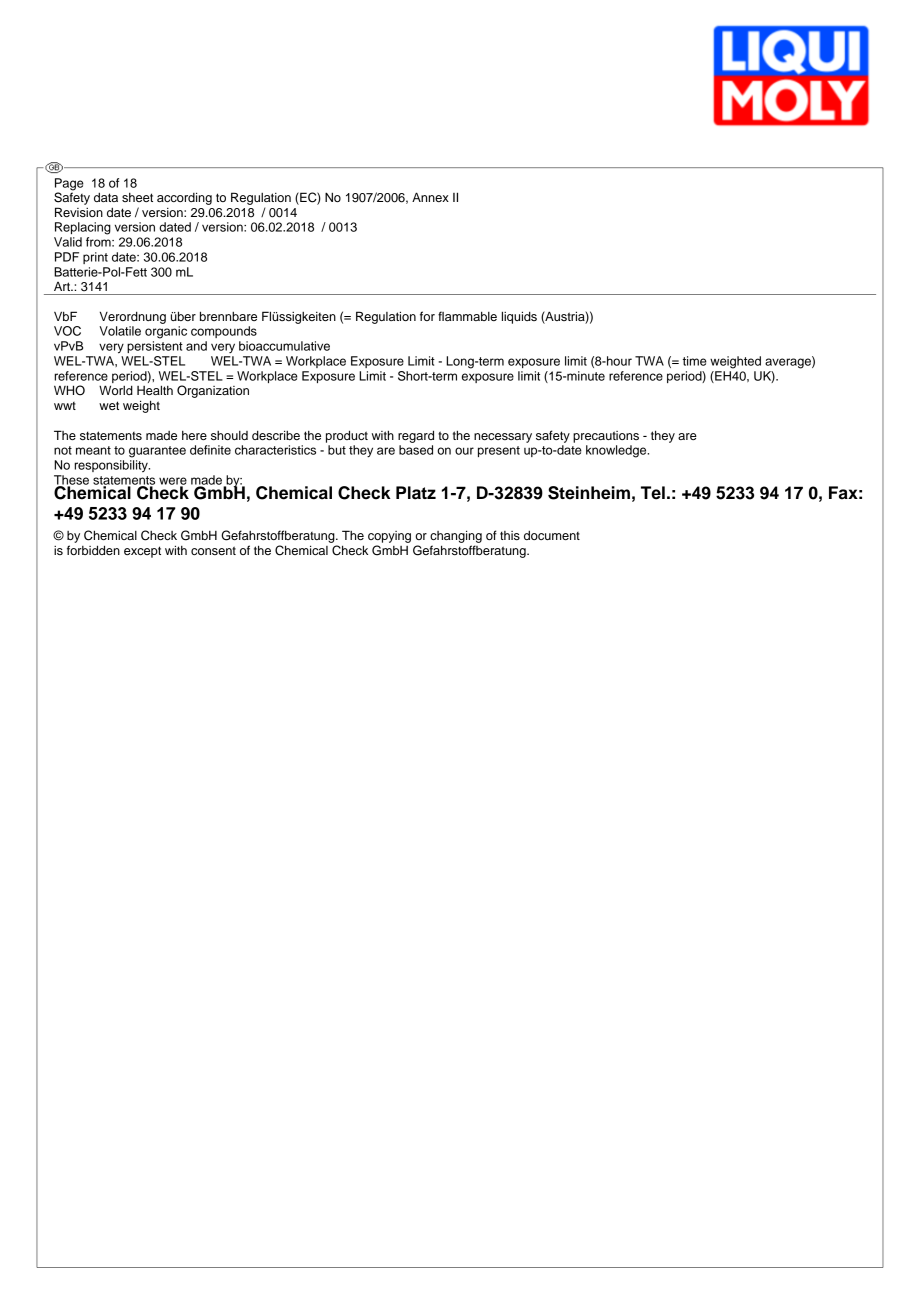  I want to click on copying, so click(389, 537).
